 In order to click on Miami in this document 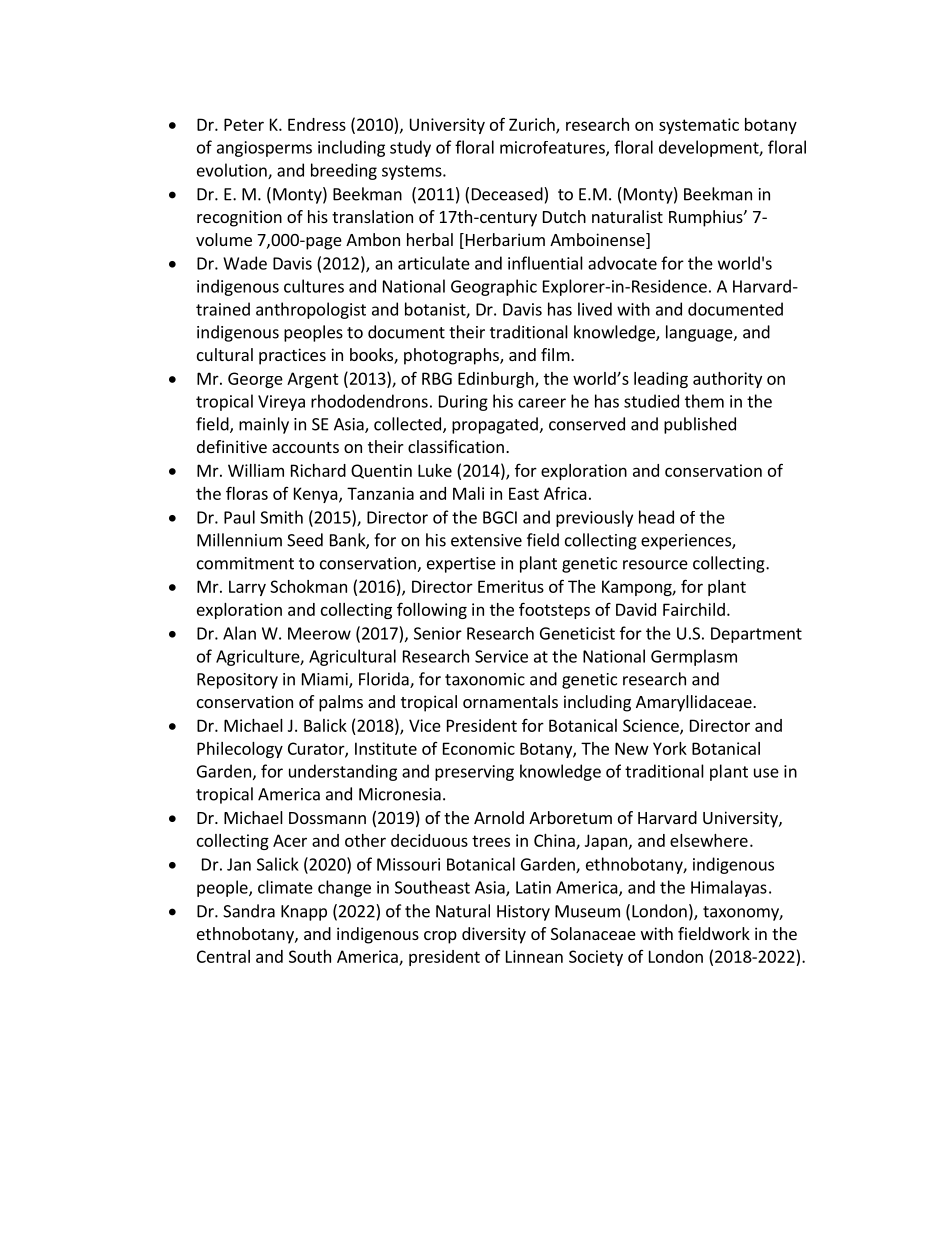, I will do `click(326, 680)`.
